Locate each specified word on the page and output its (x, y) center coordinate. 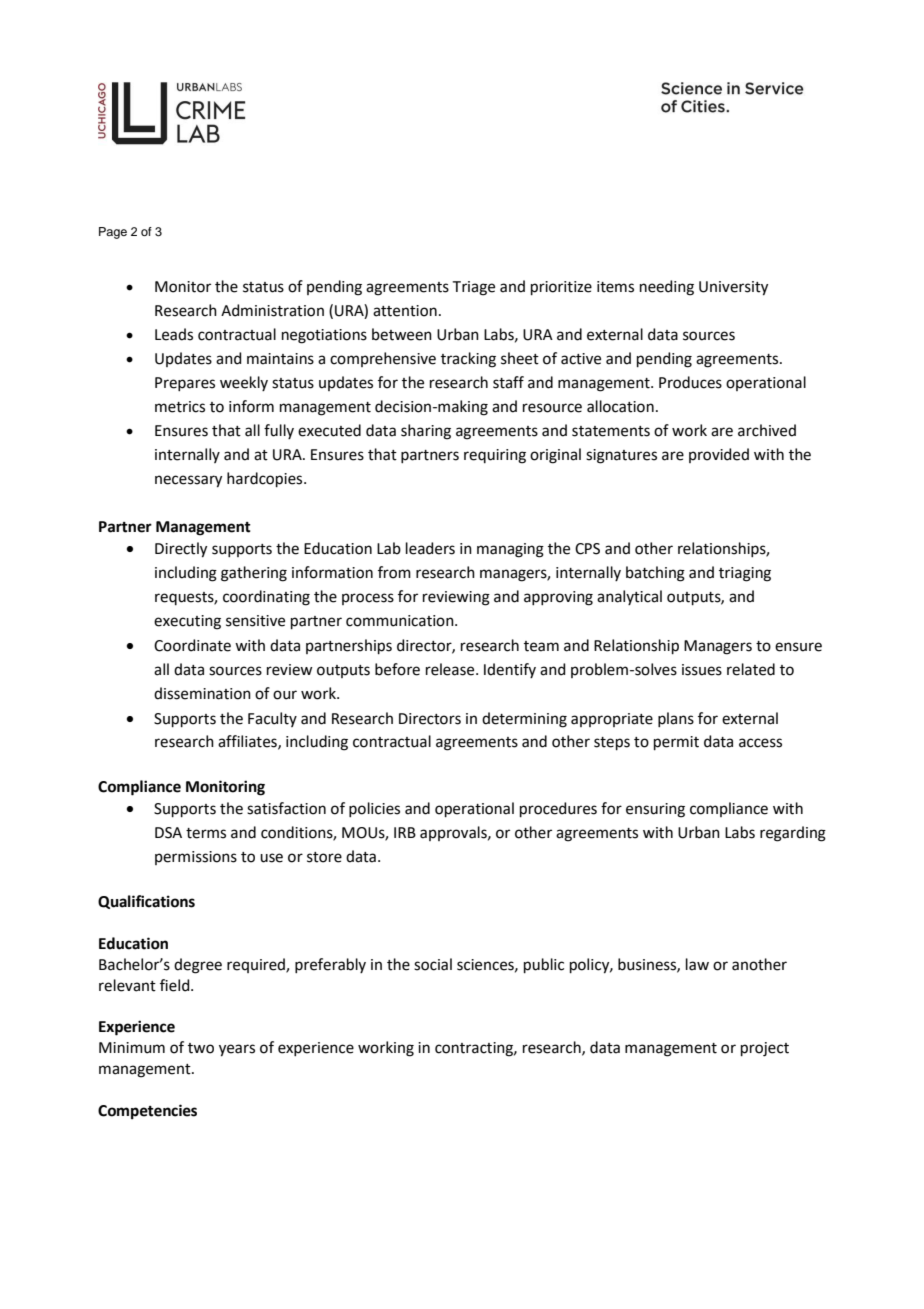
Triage (474, 288)
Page (113, 233)
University (733, 288)
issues (702, 670)
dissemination (202, 693)
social (433, 964)
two (201, 1048)
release (451, 669)
